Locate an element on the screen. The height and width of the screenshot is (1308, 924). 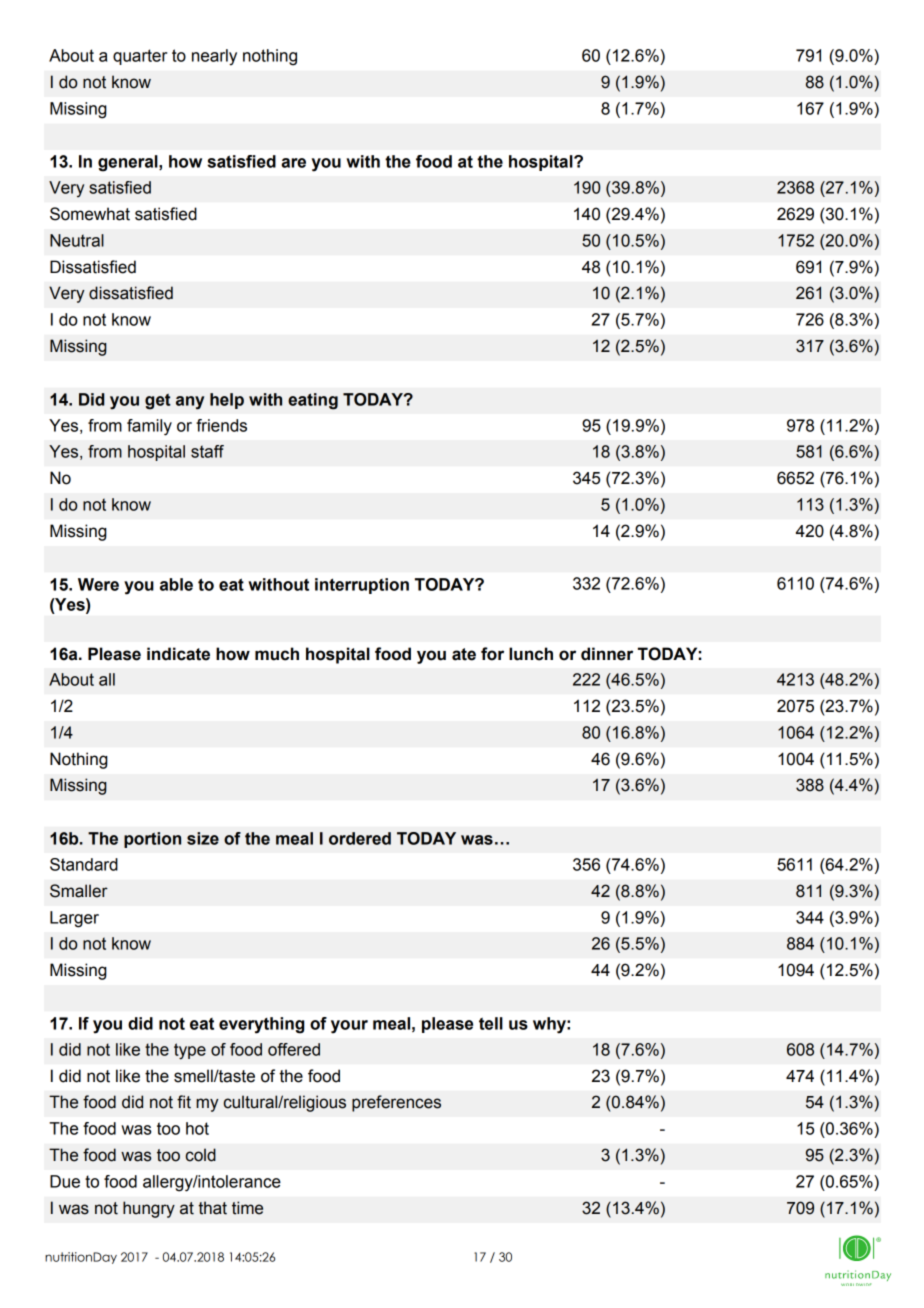
are is located at coordinates (293, 163).
